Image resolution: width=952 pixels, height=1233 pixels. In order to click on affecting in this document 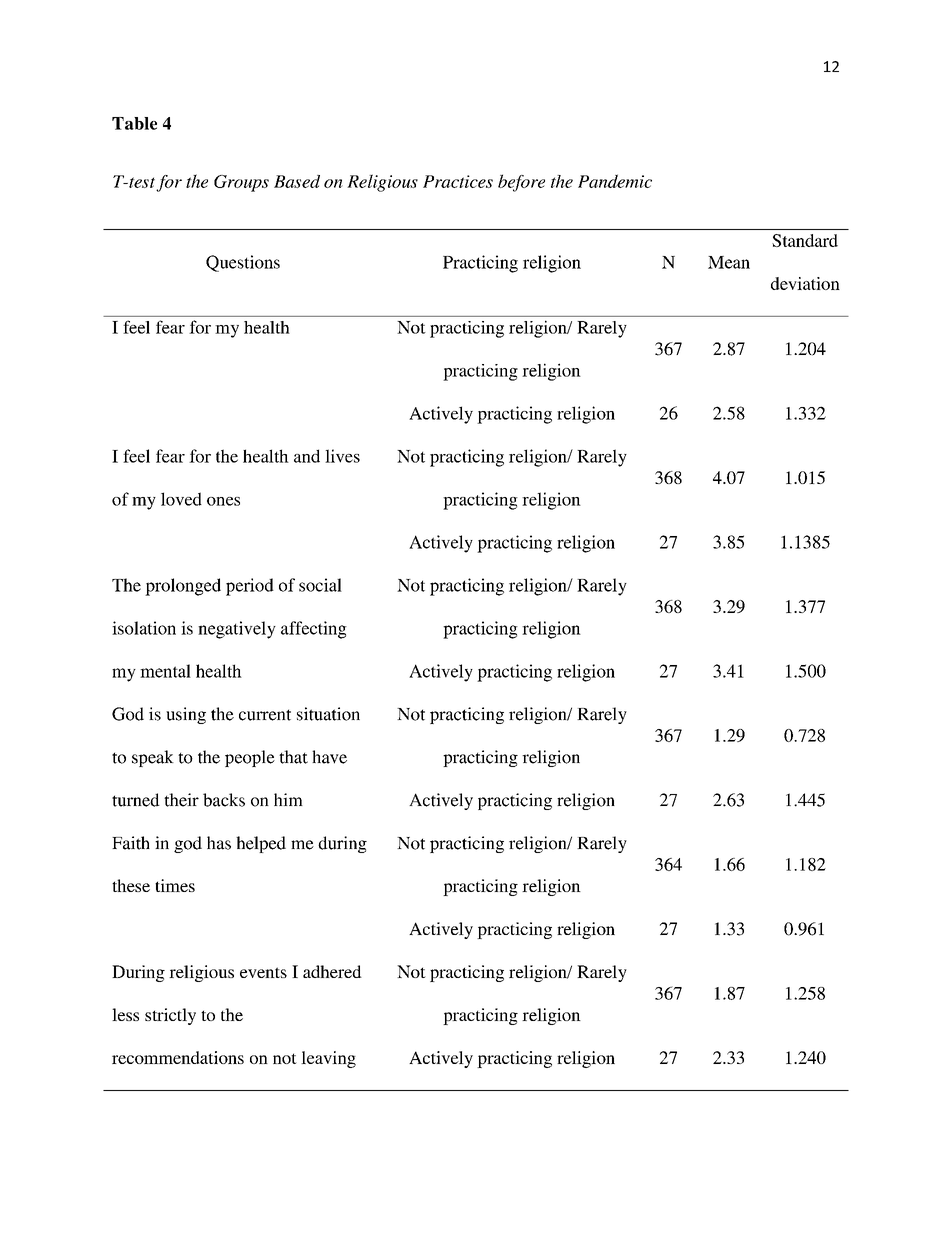, I will do `click(314, 630)`.
